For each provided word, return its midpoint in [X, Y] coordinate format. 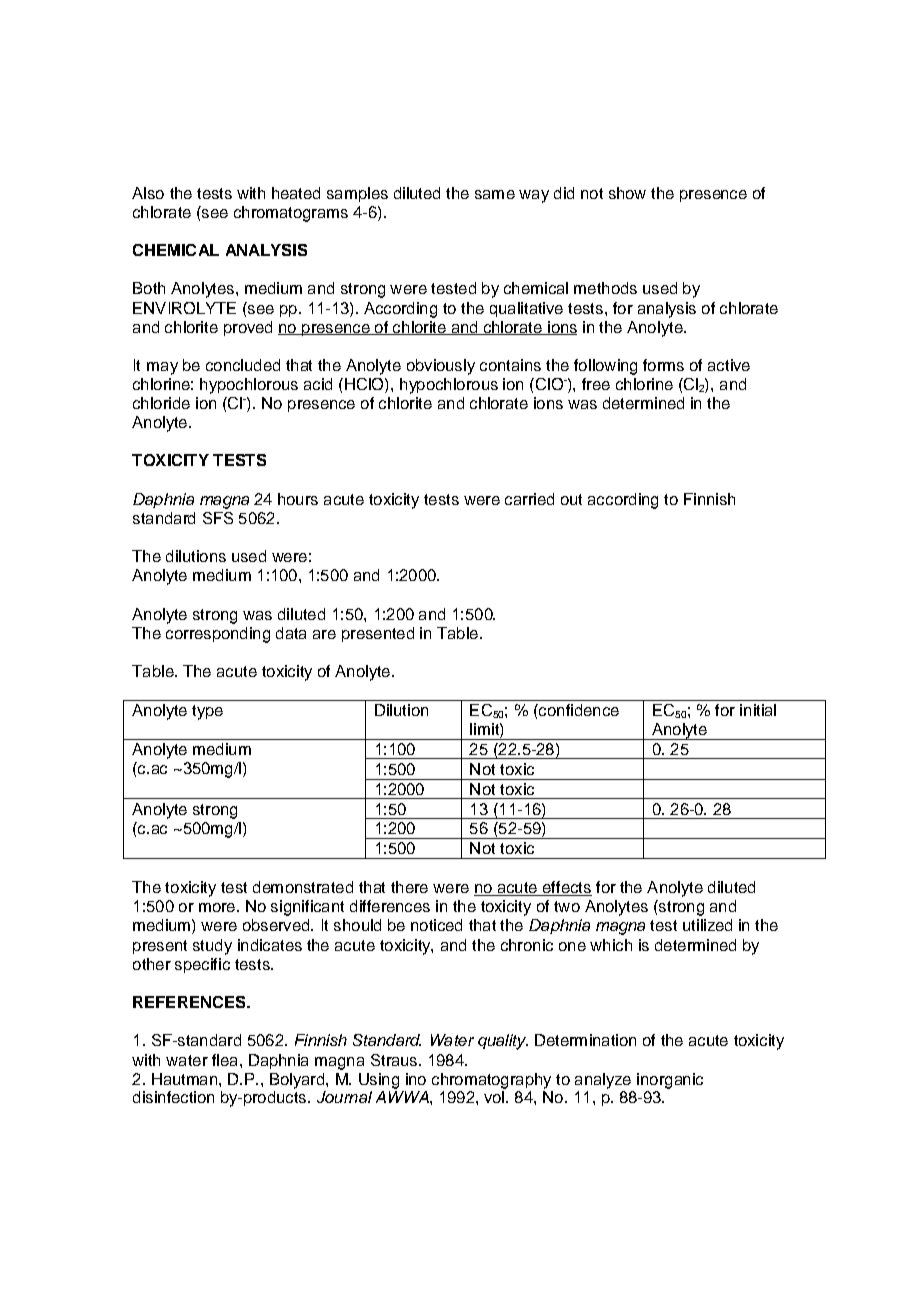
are [324, 634]
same [495, 194]
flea [224, 1060]
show [627, 193]
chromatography [491, 1081]
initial [758, 710]
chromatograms [291, 214]
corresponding [218, 635]
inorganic [670, 1081]
